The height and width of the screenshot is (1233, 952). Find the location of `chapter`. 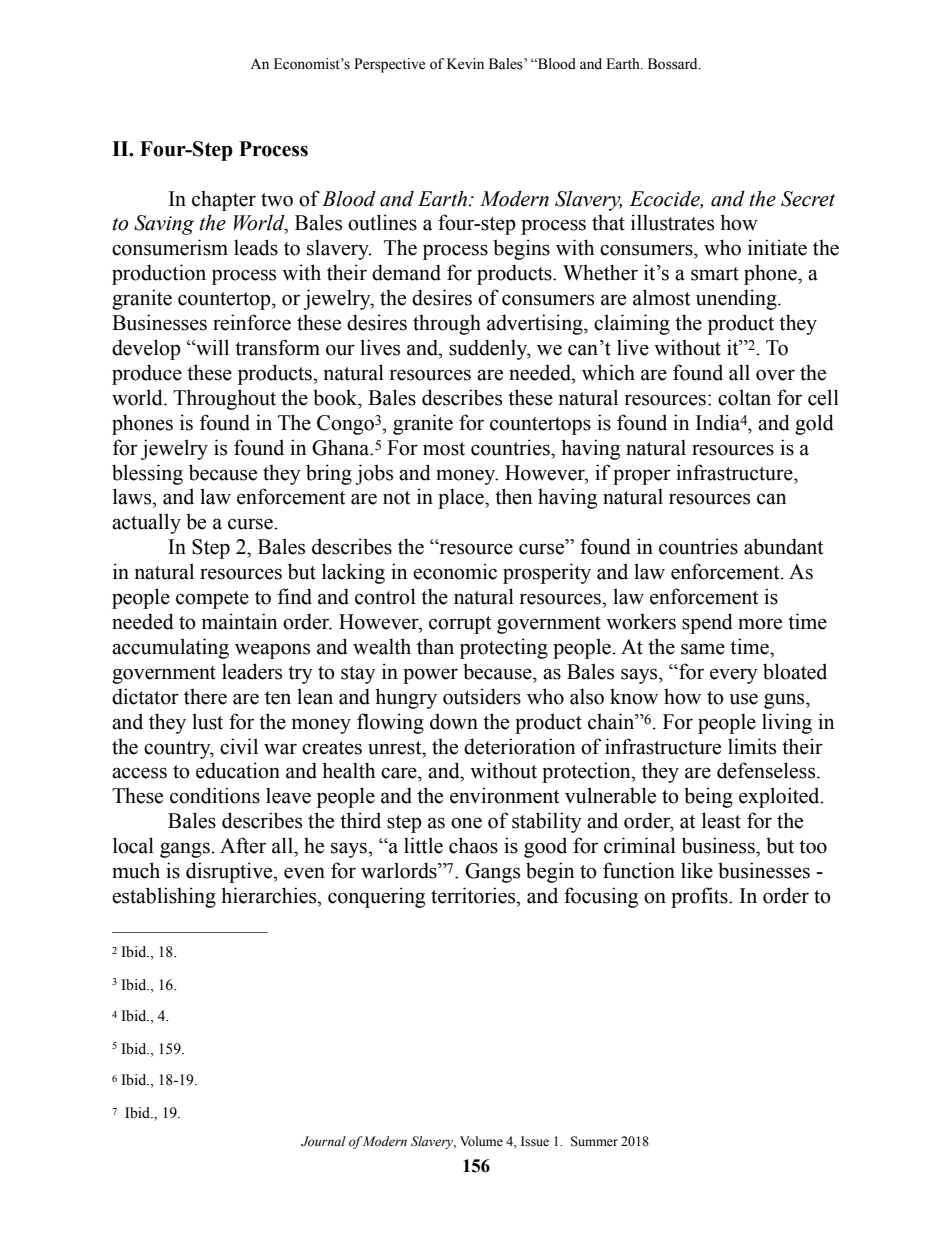

chapter is located at coordinates (224, 200).
